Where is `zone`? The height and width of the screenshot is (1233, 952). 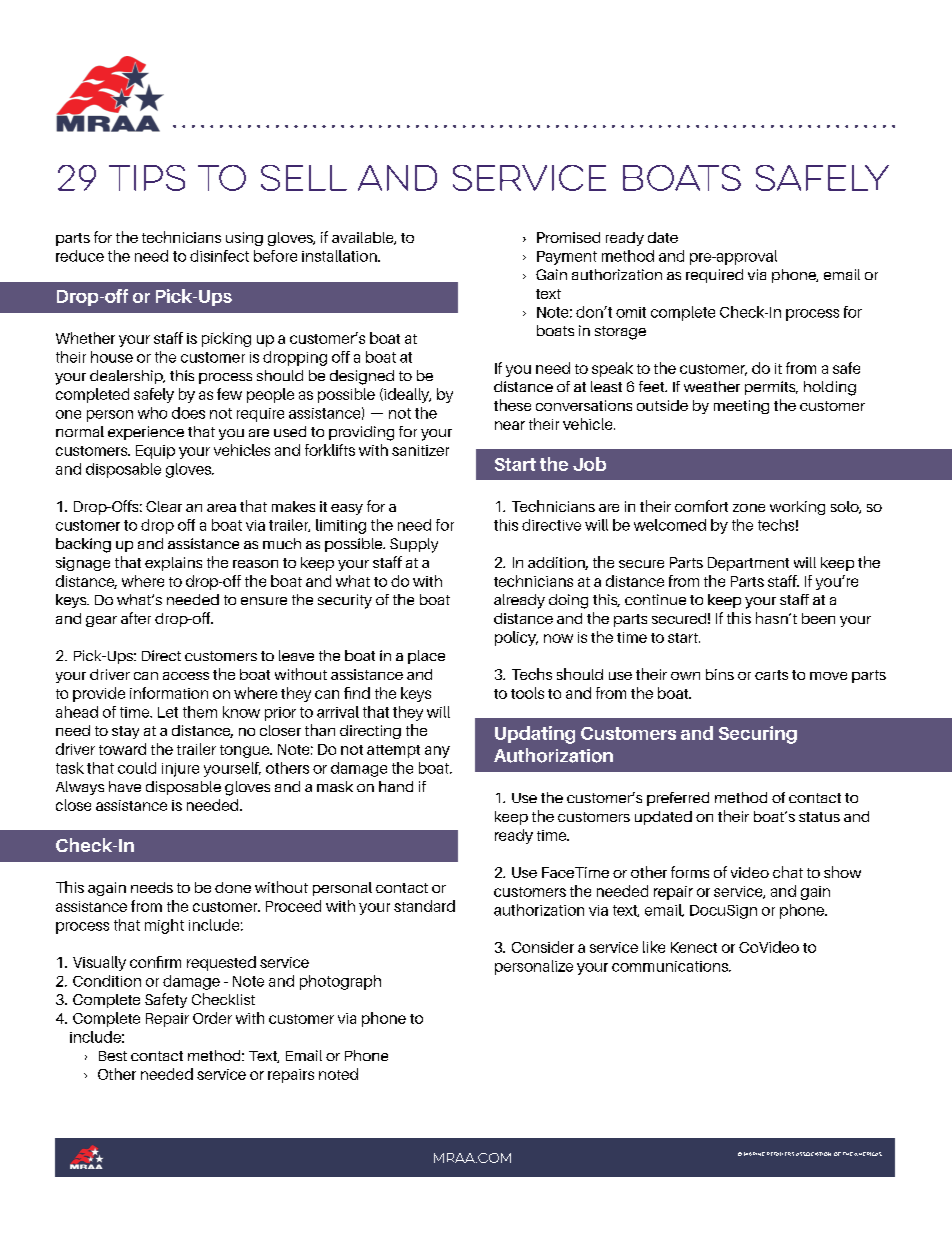
zone is located at coordinates (749, 508).
